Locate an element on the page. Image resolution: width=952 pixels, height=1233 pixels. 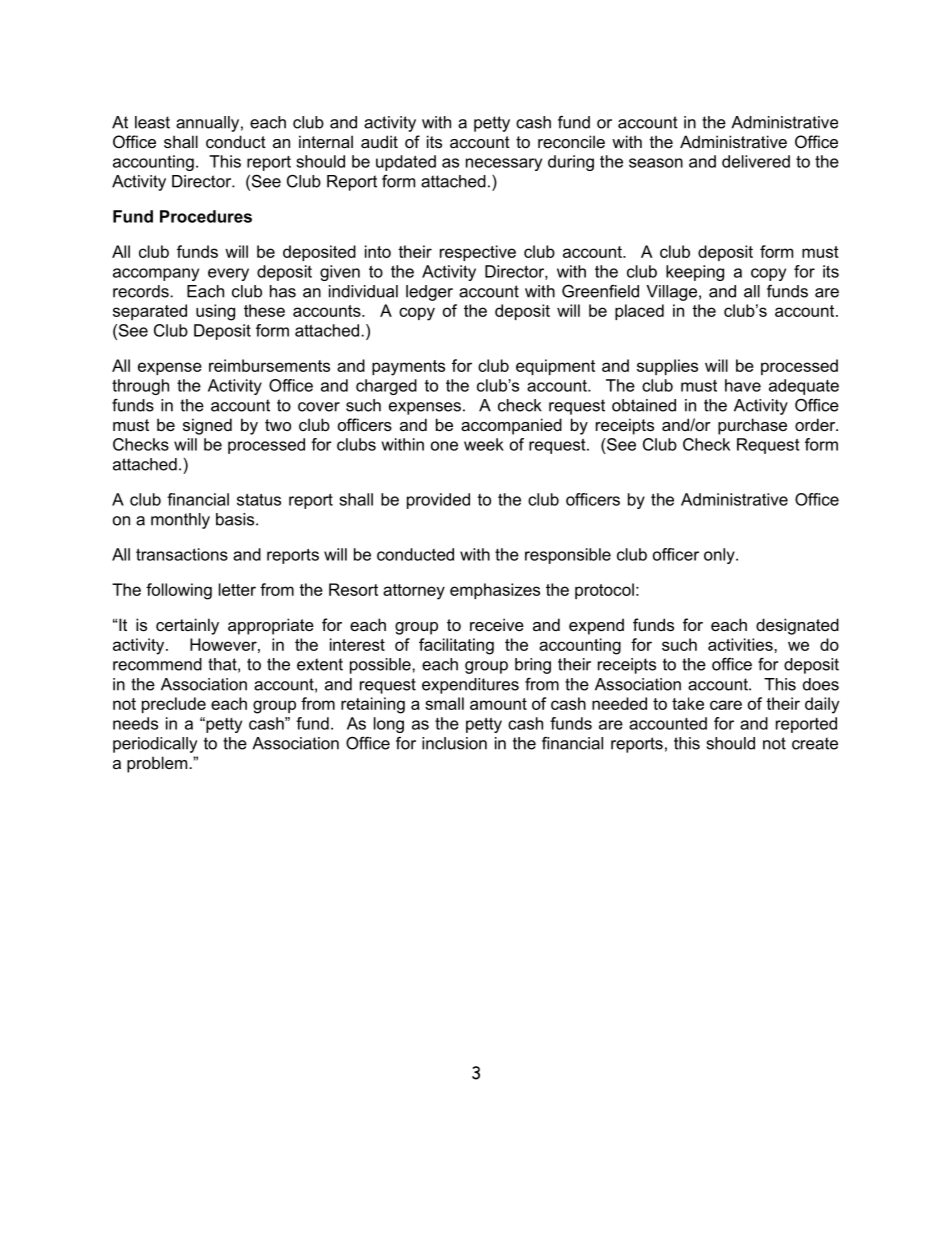
delivered is located at coordinates (756, 161).
